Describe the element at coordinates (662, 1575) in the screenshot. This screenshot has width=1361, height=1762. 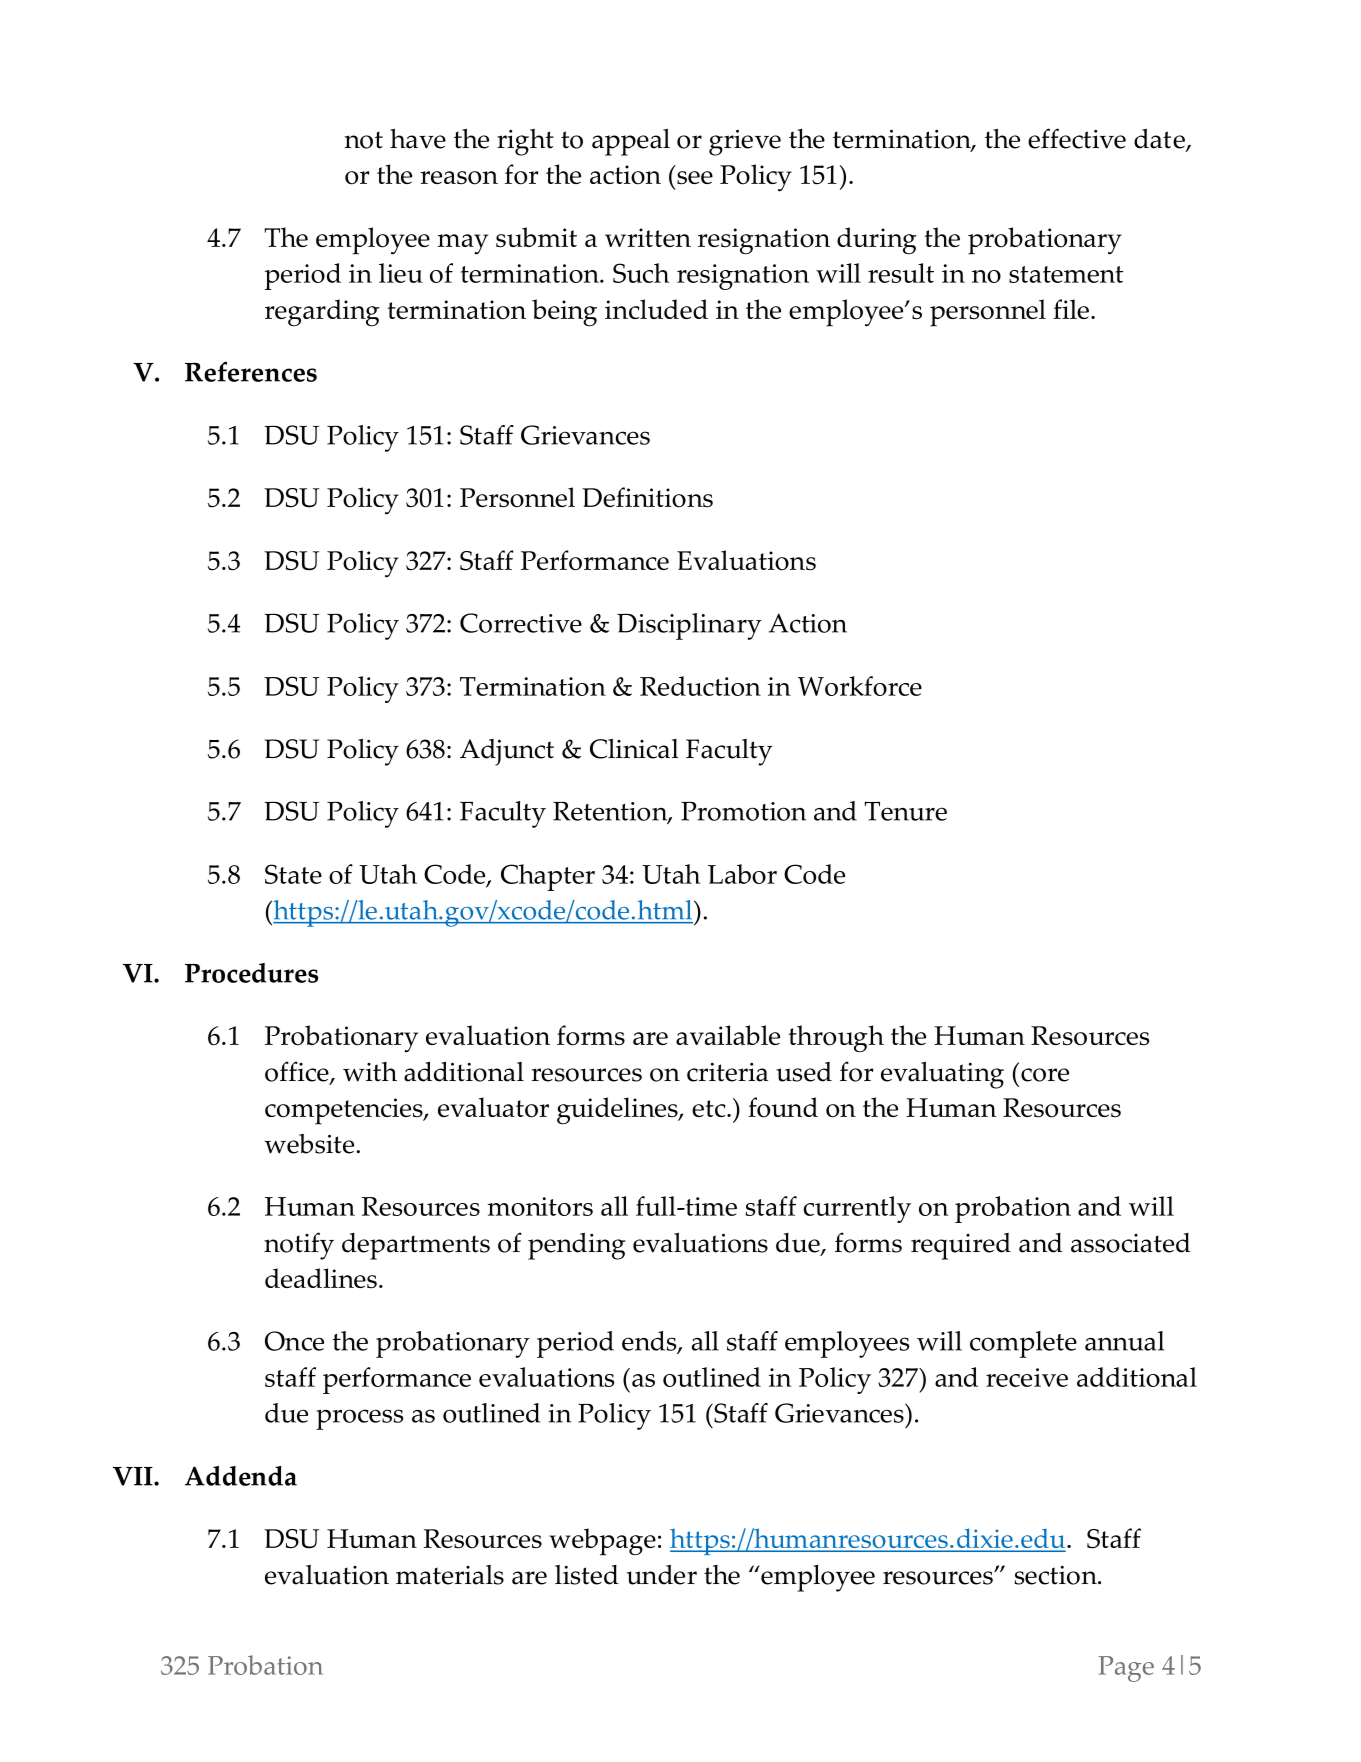
I see `under` at that location.
